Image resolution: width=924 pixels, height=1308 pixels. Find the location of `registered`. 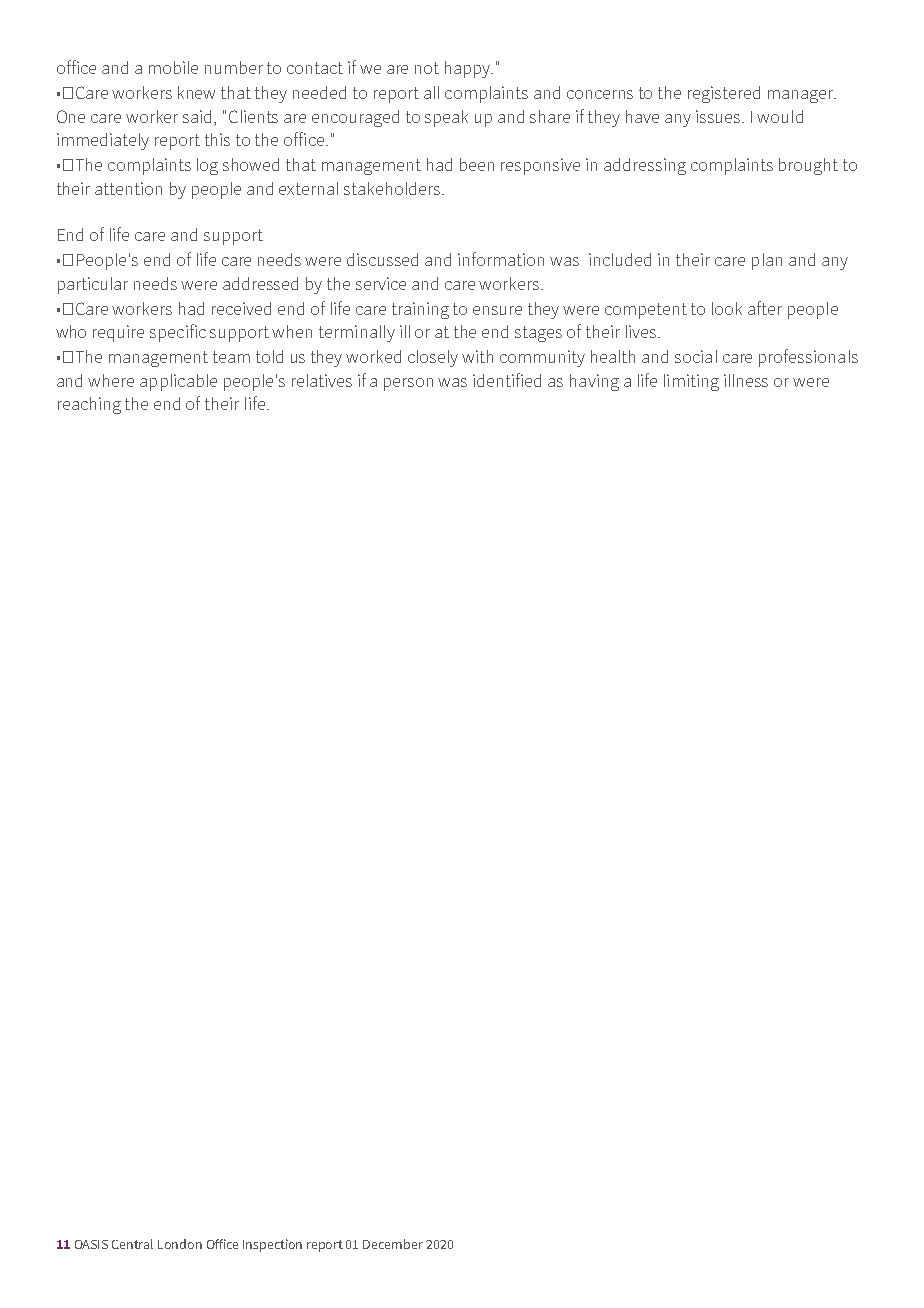

registered is located at coordinates (724, 94).
